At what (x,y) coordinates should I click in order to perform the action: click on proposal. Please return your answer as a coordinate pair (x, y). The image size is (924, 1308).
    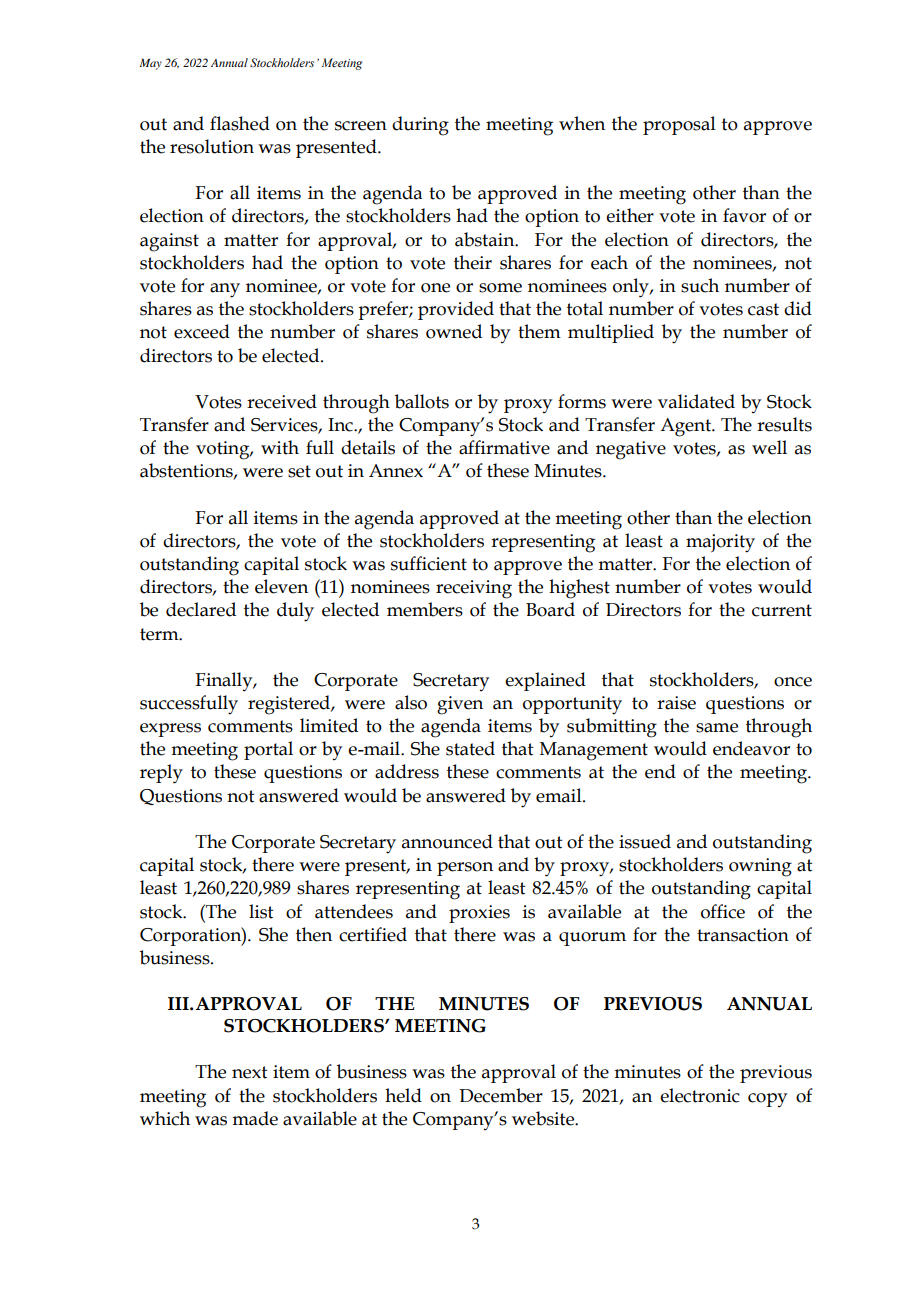
    Looking at the image, I should click on (679, 125).
